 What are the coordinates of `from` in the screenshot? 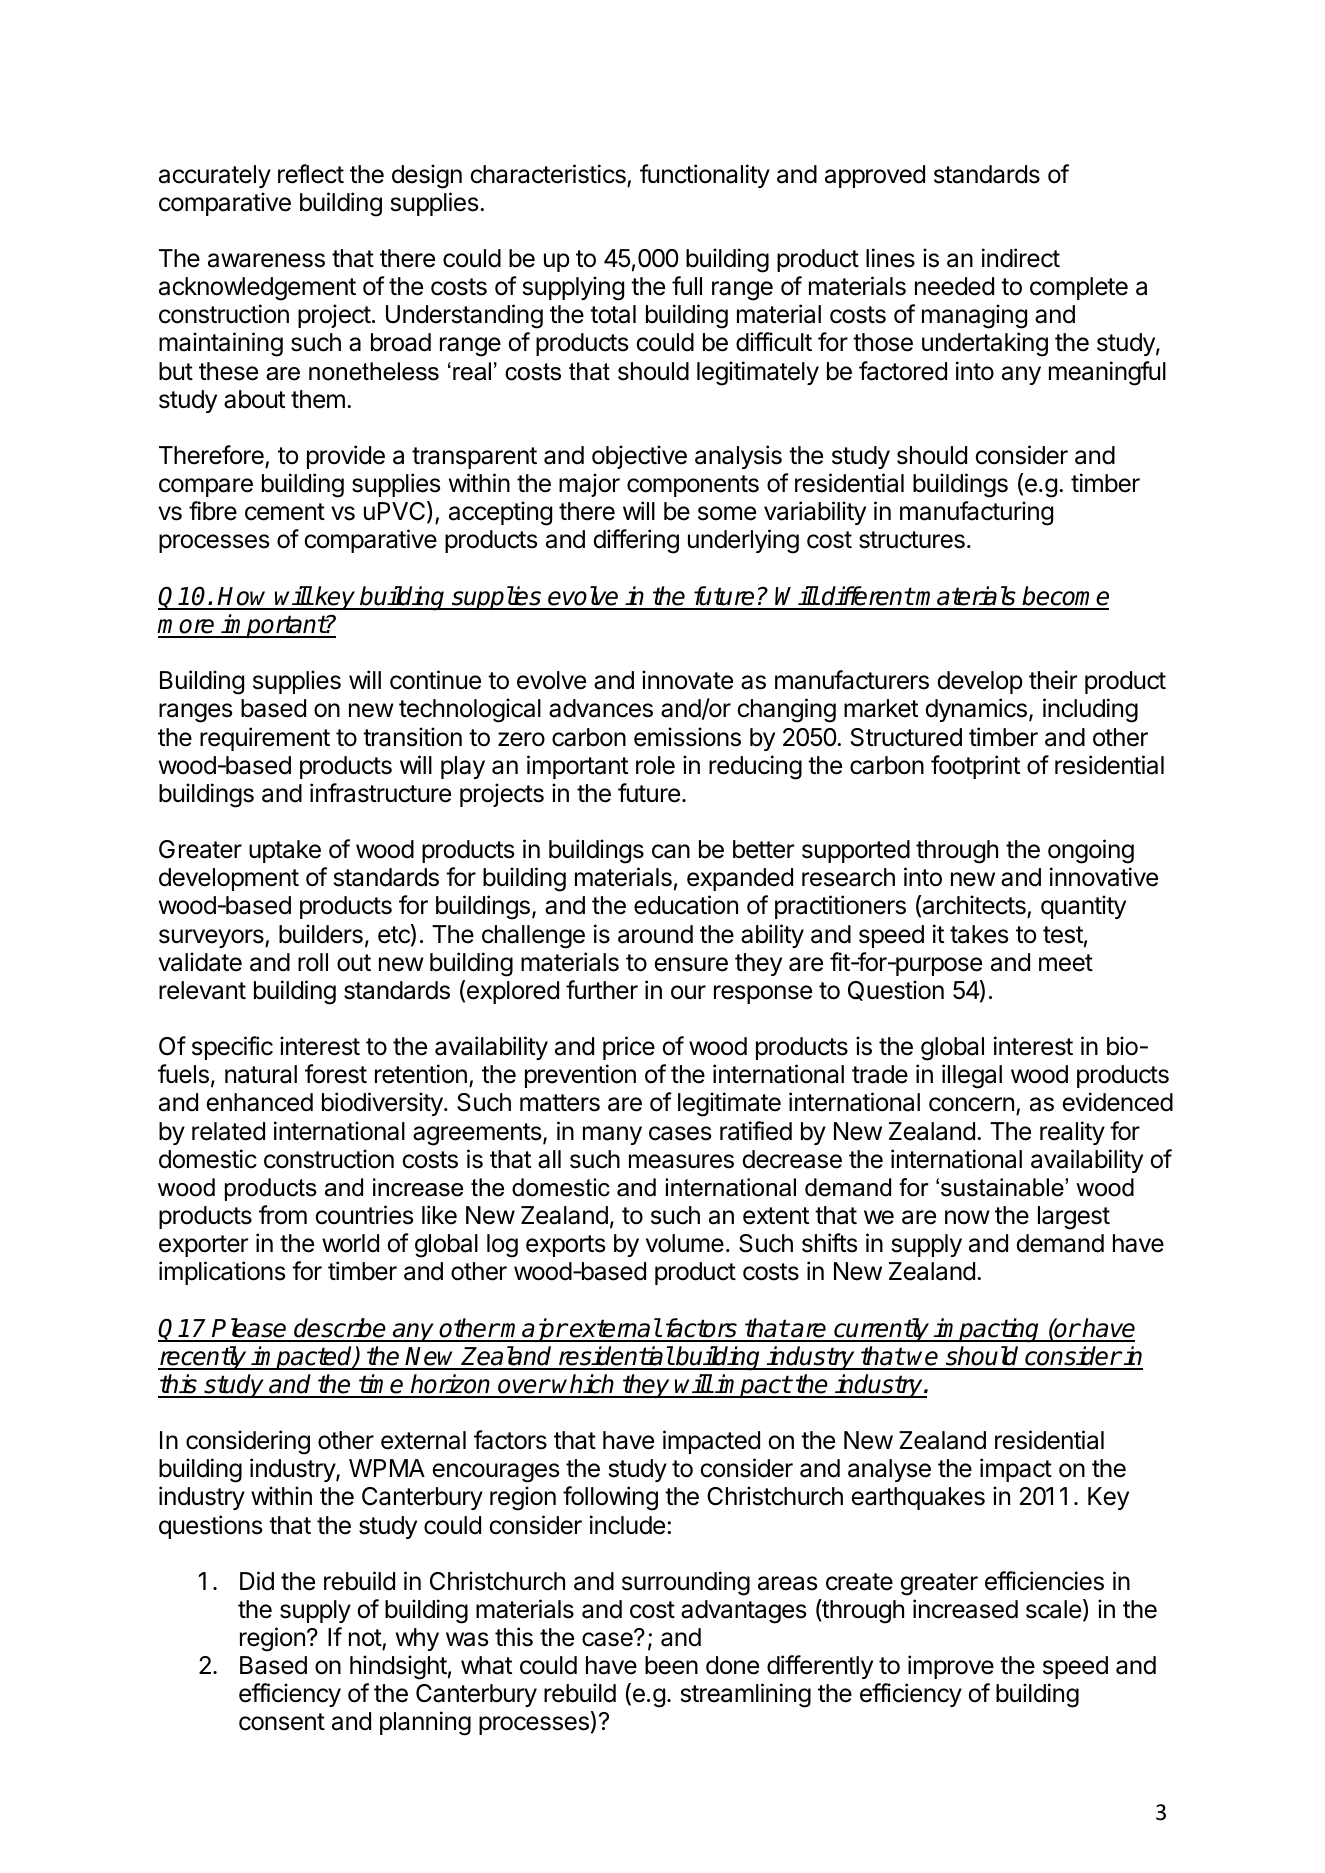 It's located at (283, 1215).
